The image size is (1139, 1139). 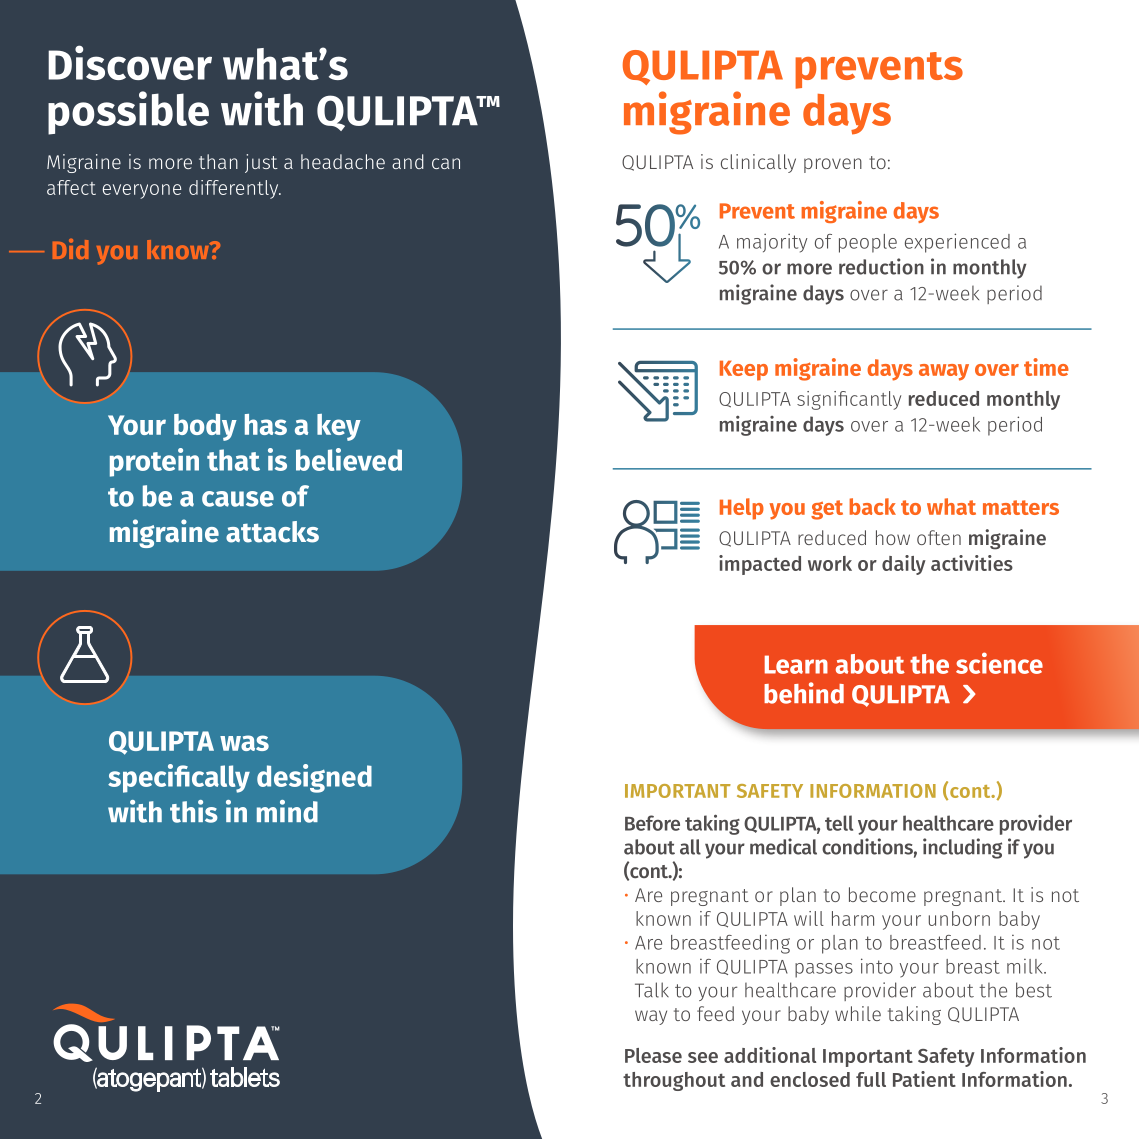 I want to click on than, so click(x=218, y=161).
